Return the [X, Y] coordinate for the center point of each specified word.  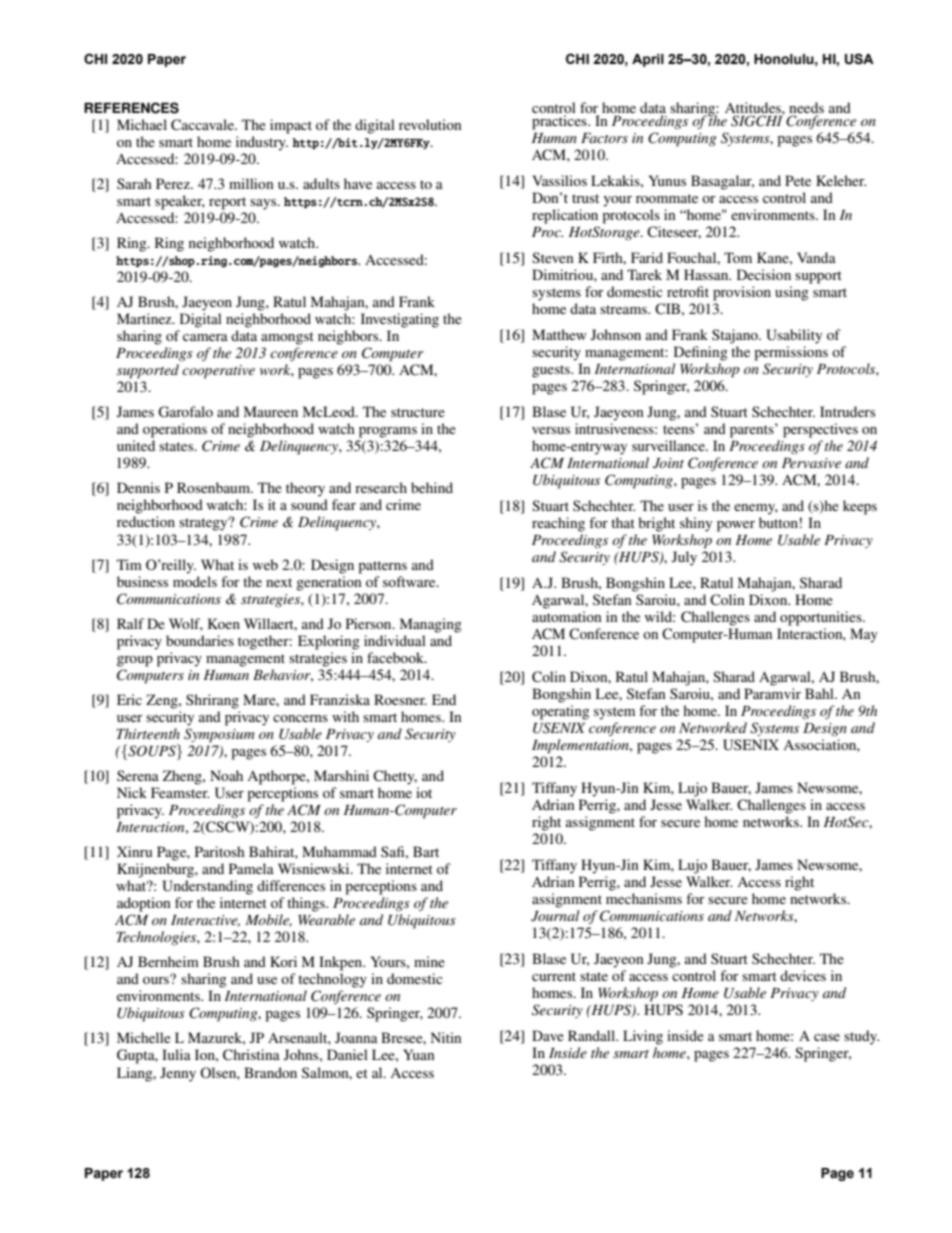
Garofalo [185, 412]
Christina [251, 1055]
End [444, 699]
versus [551, 430]
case [827, 1037]
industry [262, 143]
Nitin [446, 1037]
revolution [430, 124]
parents [753, 430]
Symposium [219, 735]
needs [806, 107]
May [864, 635]
